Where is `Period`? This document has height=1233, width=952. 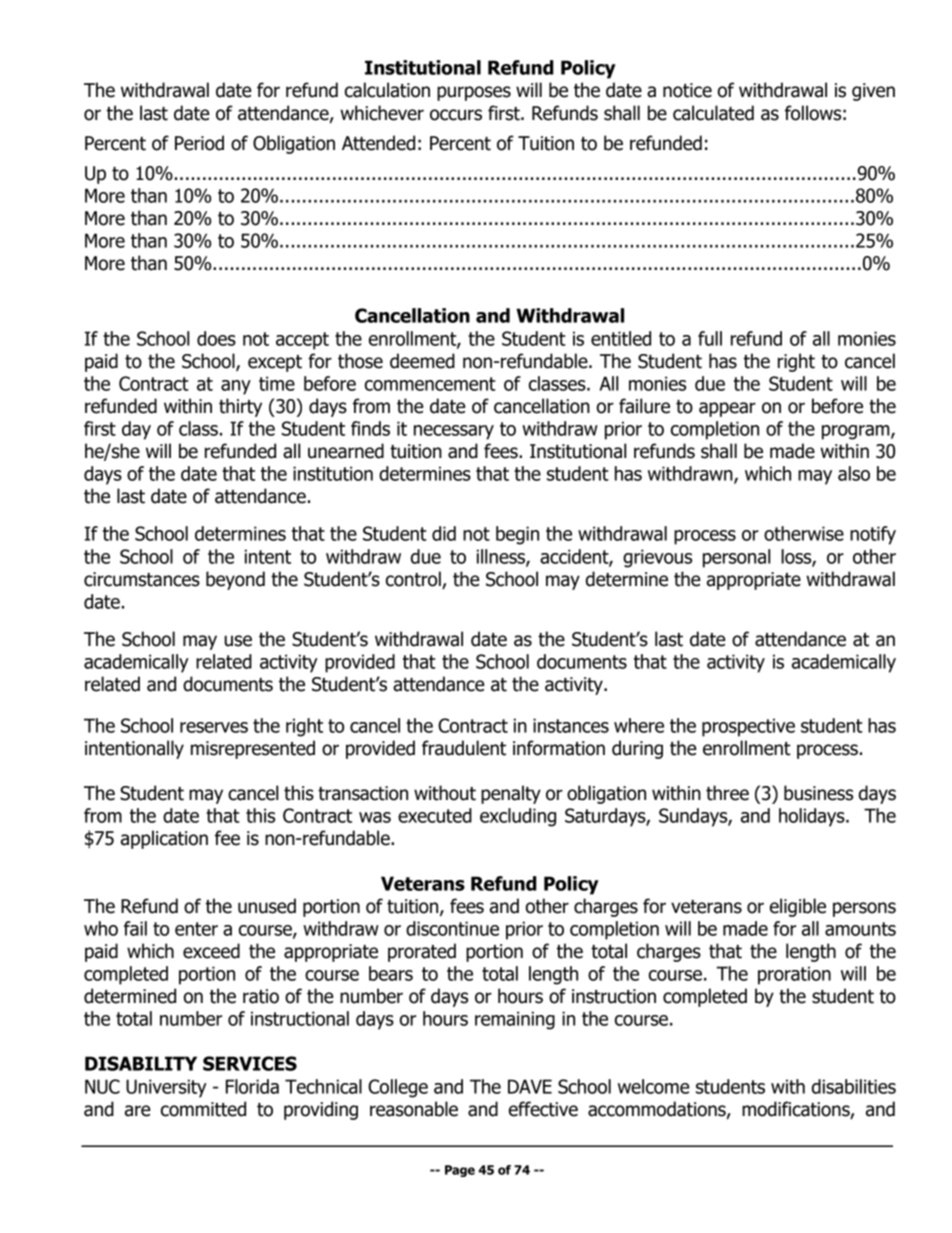 Period is located at coordinates (199, 143).
